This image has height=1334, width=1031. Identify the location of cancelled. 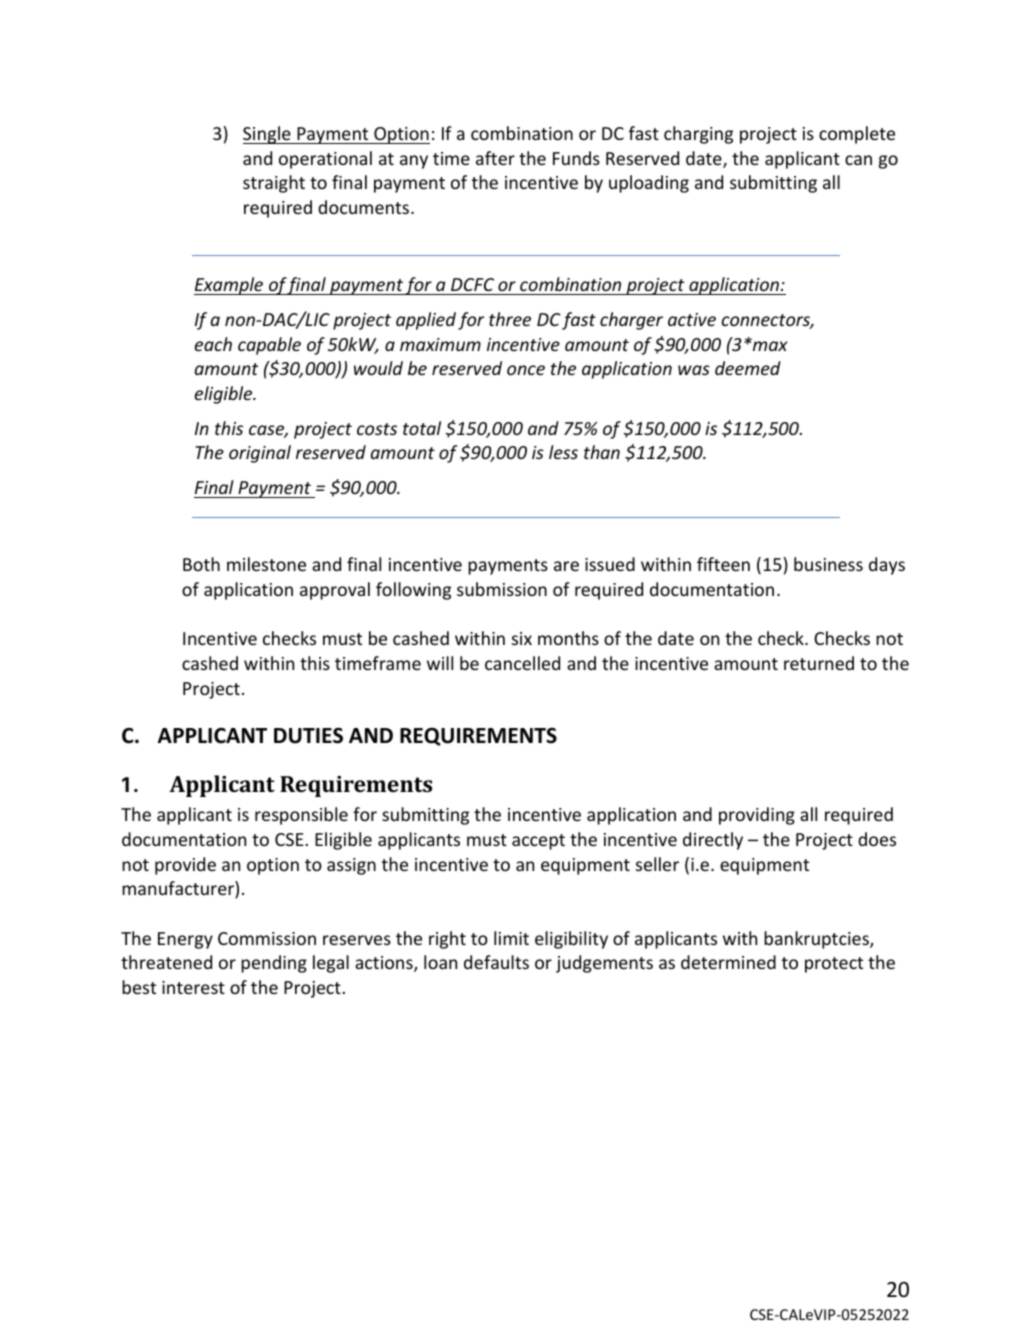
(522, 663).
